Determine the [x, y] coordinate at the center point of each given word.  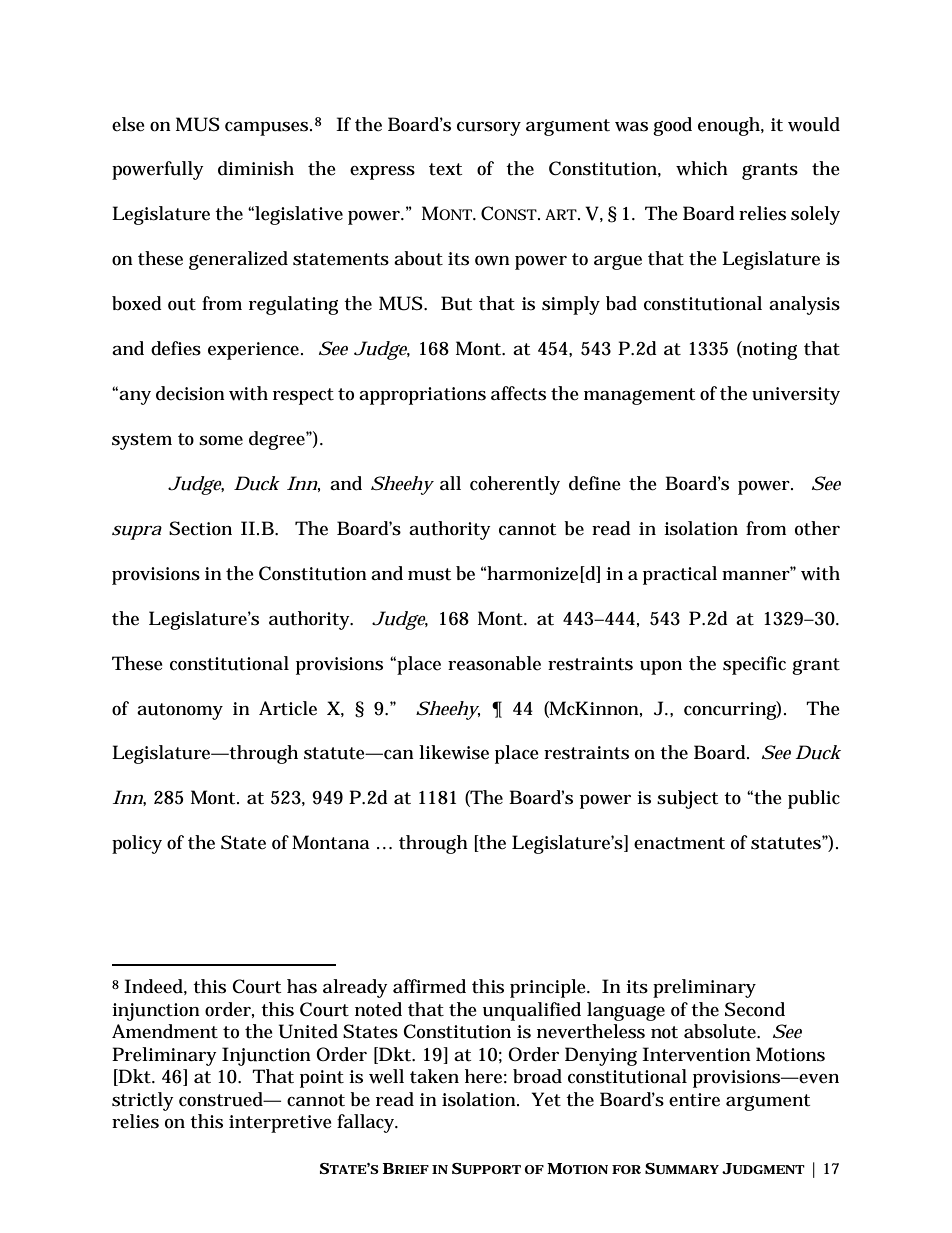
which [702, 168]
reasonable [494, 663]
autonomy [180, 711]
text [446, 169]
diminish [256, 168]
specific [754, 665]
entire [694, 1100]
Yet [546, 1099]
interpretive [280, 1124]
